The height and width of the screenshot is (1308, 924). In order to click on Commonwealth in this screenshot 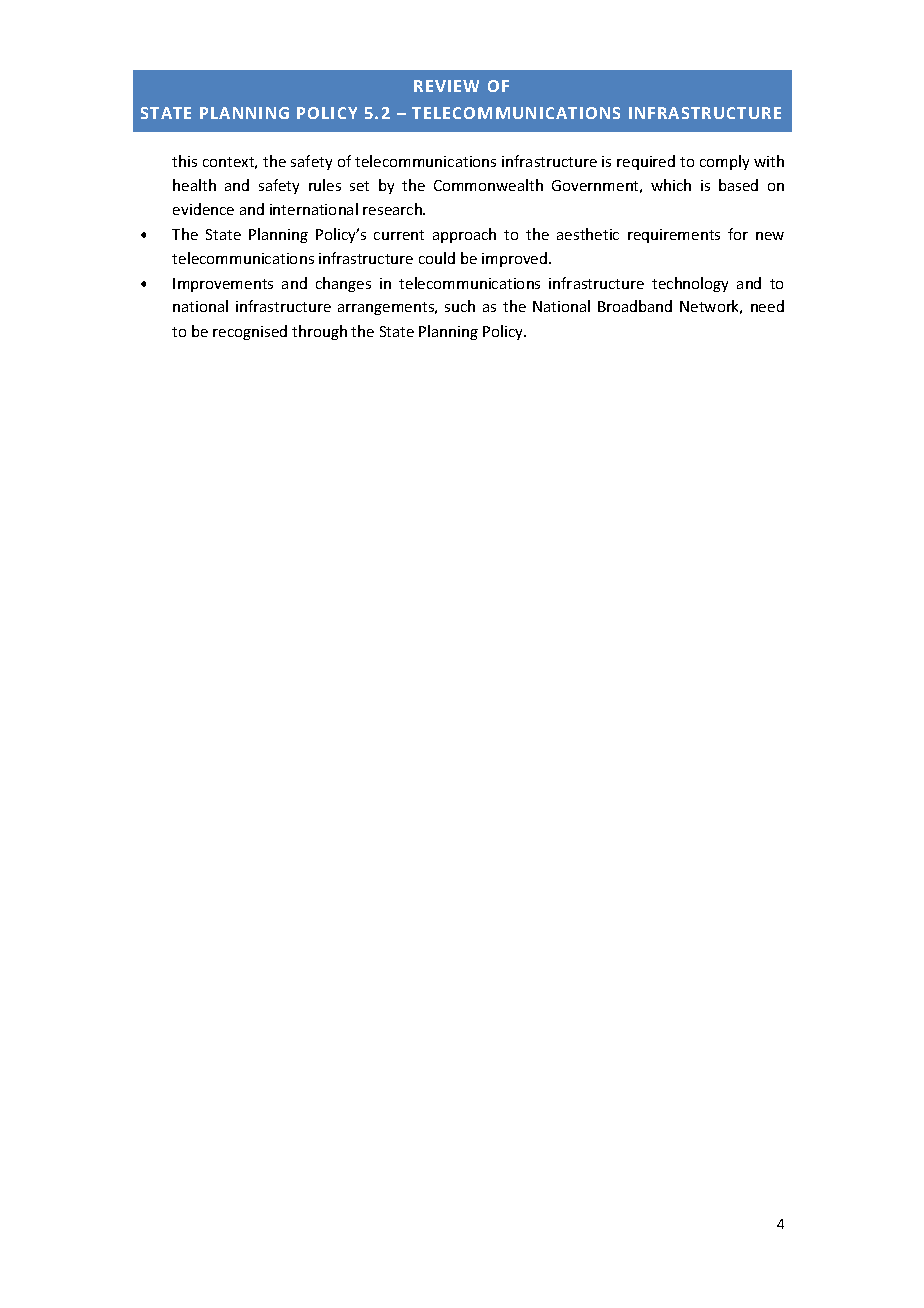, I will do `click(488, 185)`.
